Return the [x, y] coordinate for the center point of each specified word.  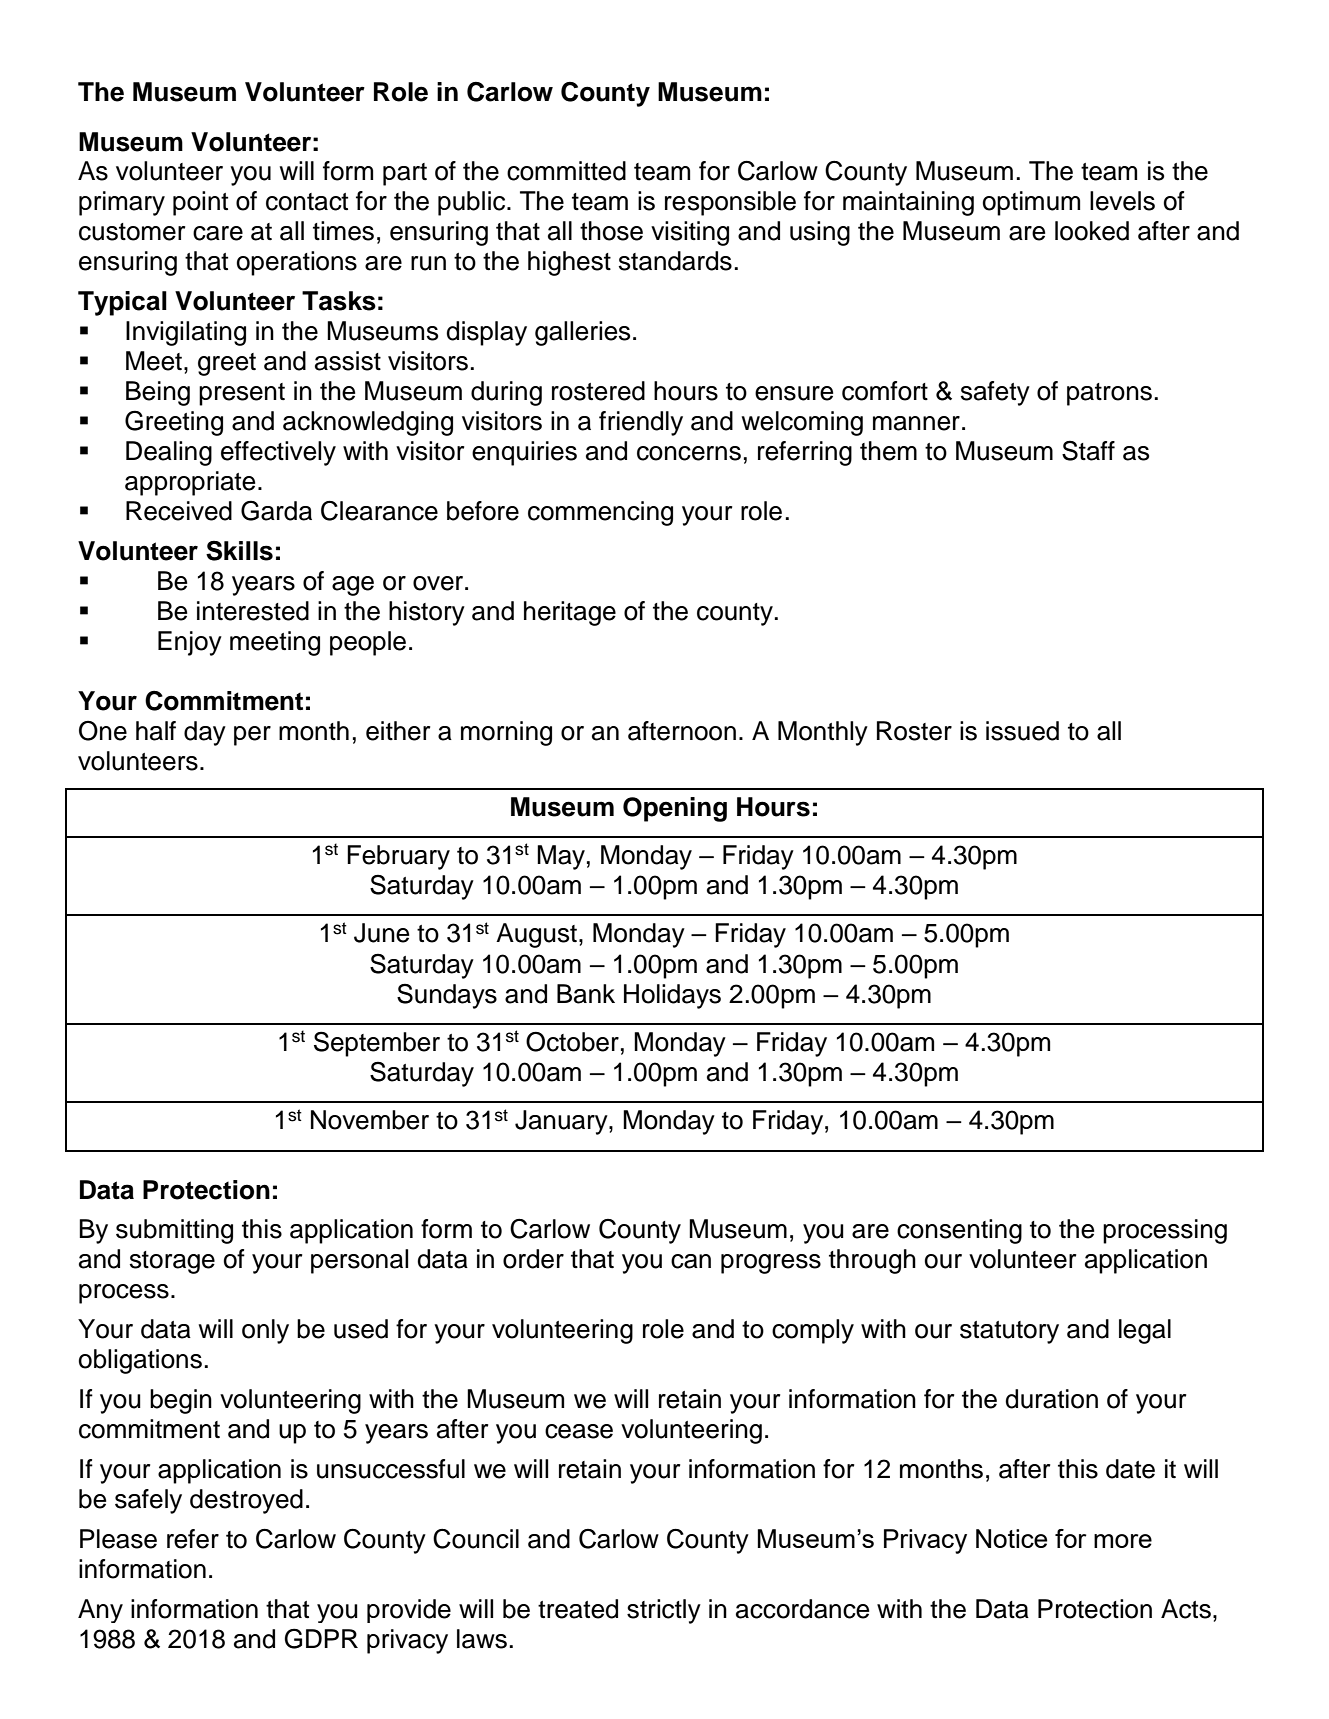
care [218, 233]
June [381, 933]
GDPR [321, 1638]
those [611, 231]
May [561, 857]
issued [1022, 731]
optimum [1031, 203]
